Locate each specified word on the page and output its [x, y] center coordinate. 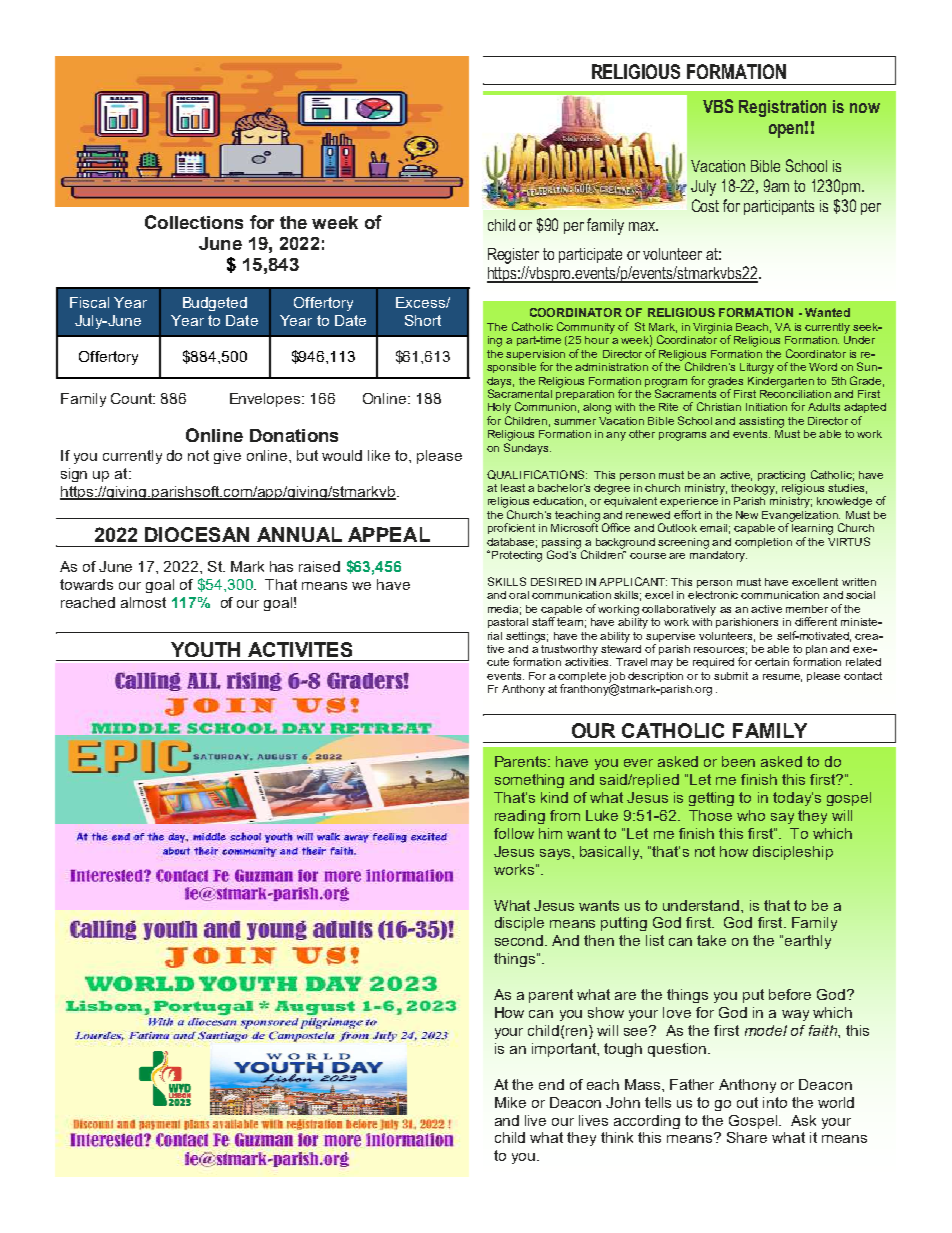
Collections [194, 222]
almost [143, 602]
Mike [510, 1102]
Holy [499, 408]
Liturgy [757, 368]
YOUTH [205, 649]
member [807, 609]
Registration [782, 108]
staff [543, 621]
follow [514, 833]
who [751, 815]
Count [132, 398]
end [551, 1084]
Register [513, 256]
